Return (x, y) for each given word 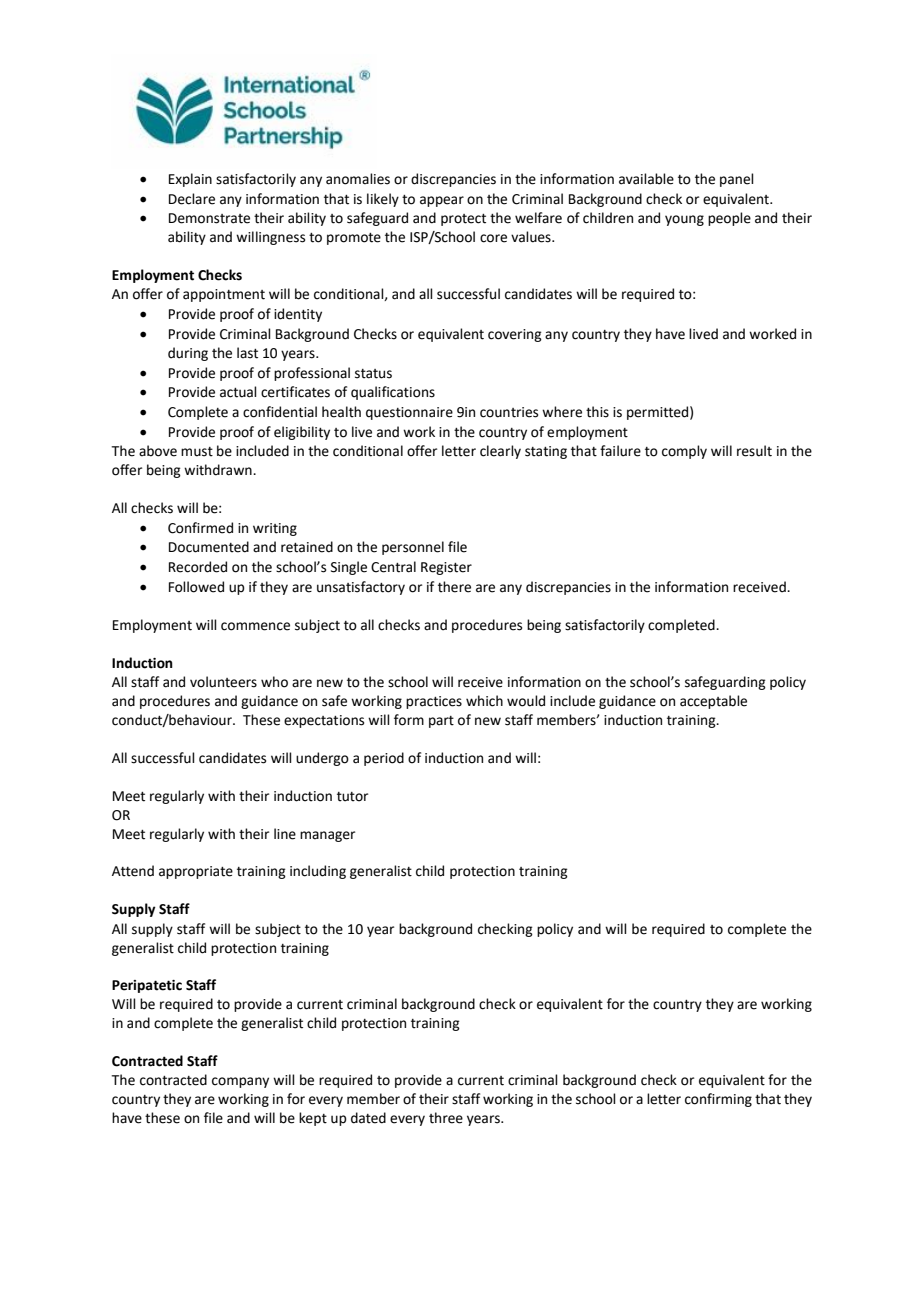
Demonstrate (209, 218)
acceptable (713, 702)
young (684, 220)
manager (327, 836)
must (197, 452)
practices (434, 702)
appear (442, 201)
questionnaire (409, 413)
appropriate (196, 872)
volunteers (223, 682)
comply (684, 452)
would (526, 701)
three (446, 1118)
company (240, 1082)
